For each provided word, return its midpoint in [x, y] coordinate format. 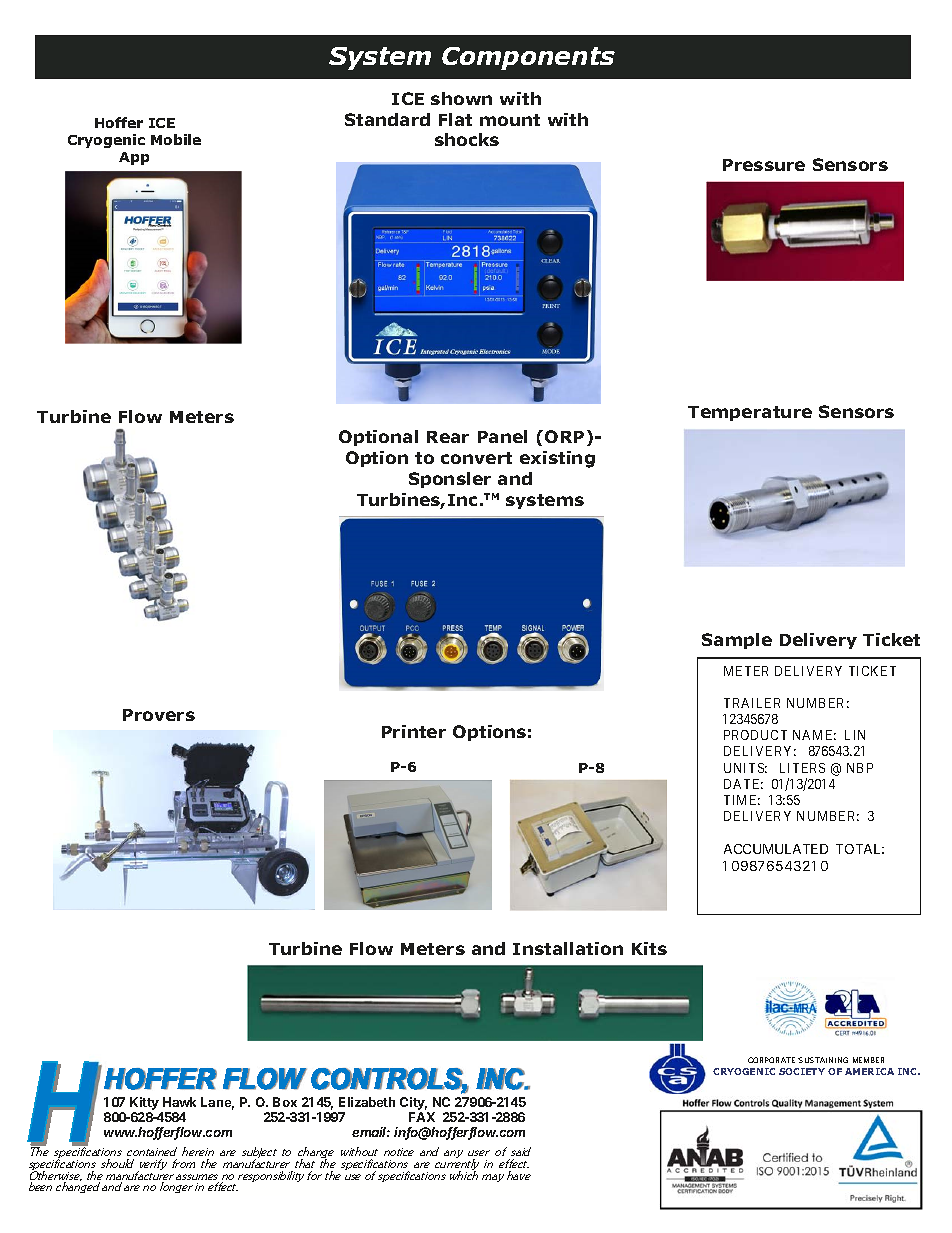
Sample [737, 641]
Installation [568, 948]
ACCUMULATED [776, 849]
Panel [502, 436]
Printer [414, 731]
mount [510, 120]
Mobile [176, 139]
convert [476, 458]
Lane [217, 1103]
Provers [159, 715]
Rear [448, 437]
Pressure [764, 165]
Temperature [750, 413]
